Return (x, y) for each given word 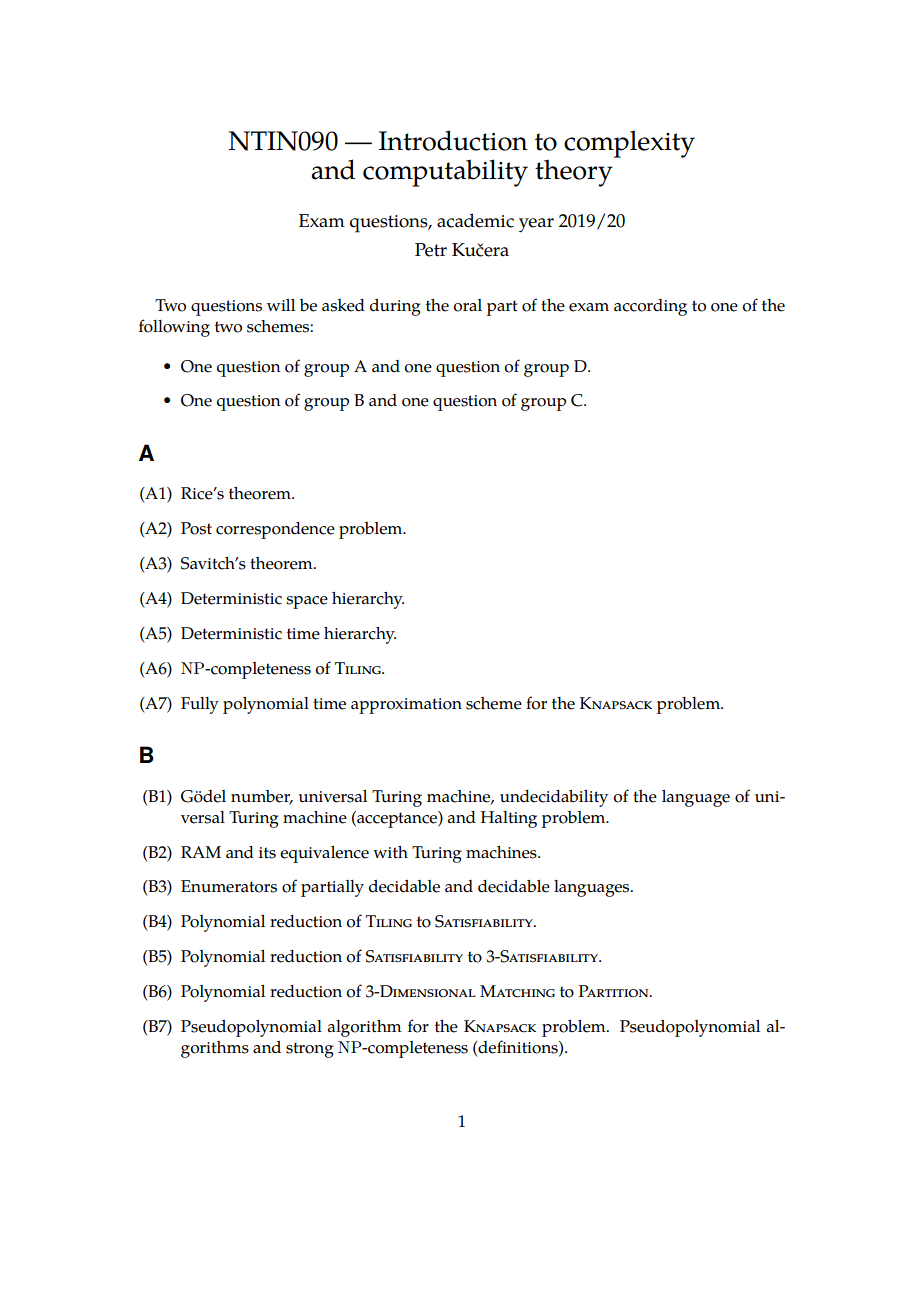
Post (196, 528)
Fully (200, 705)
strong (310, 1050)
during (395, 307)
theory (575, 172)
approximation (406, 706)
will (281, 305)
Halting (509, 819)
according (650, 307)
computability (445, 173)
